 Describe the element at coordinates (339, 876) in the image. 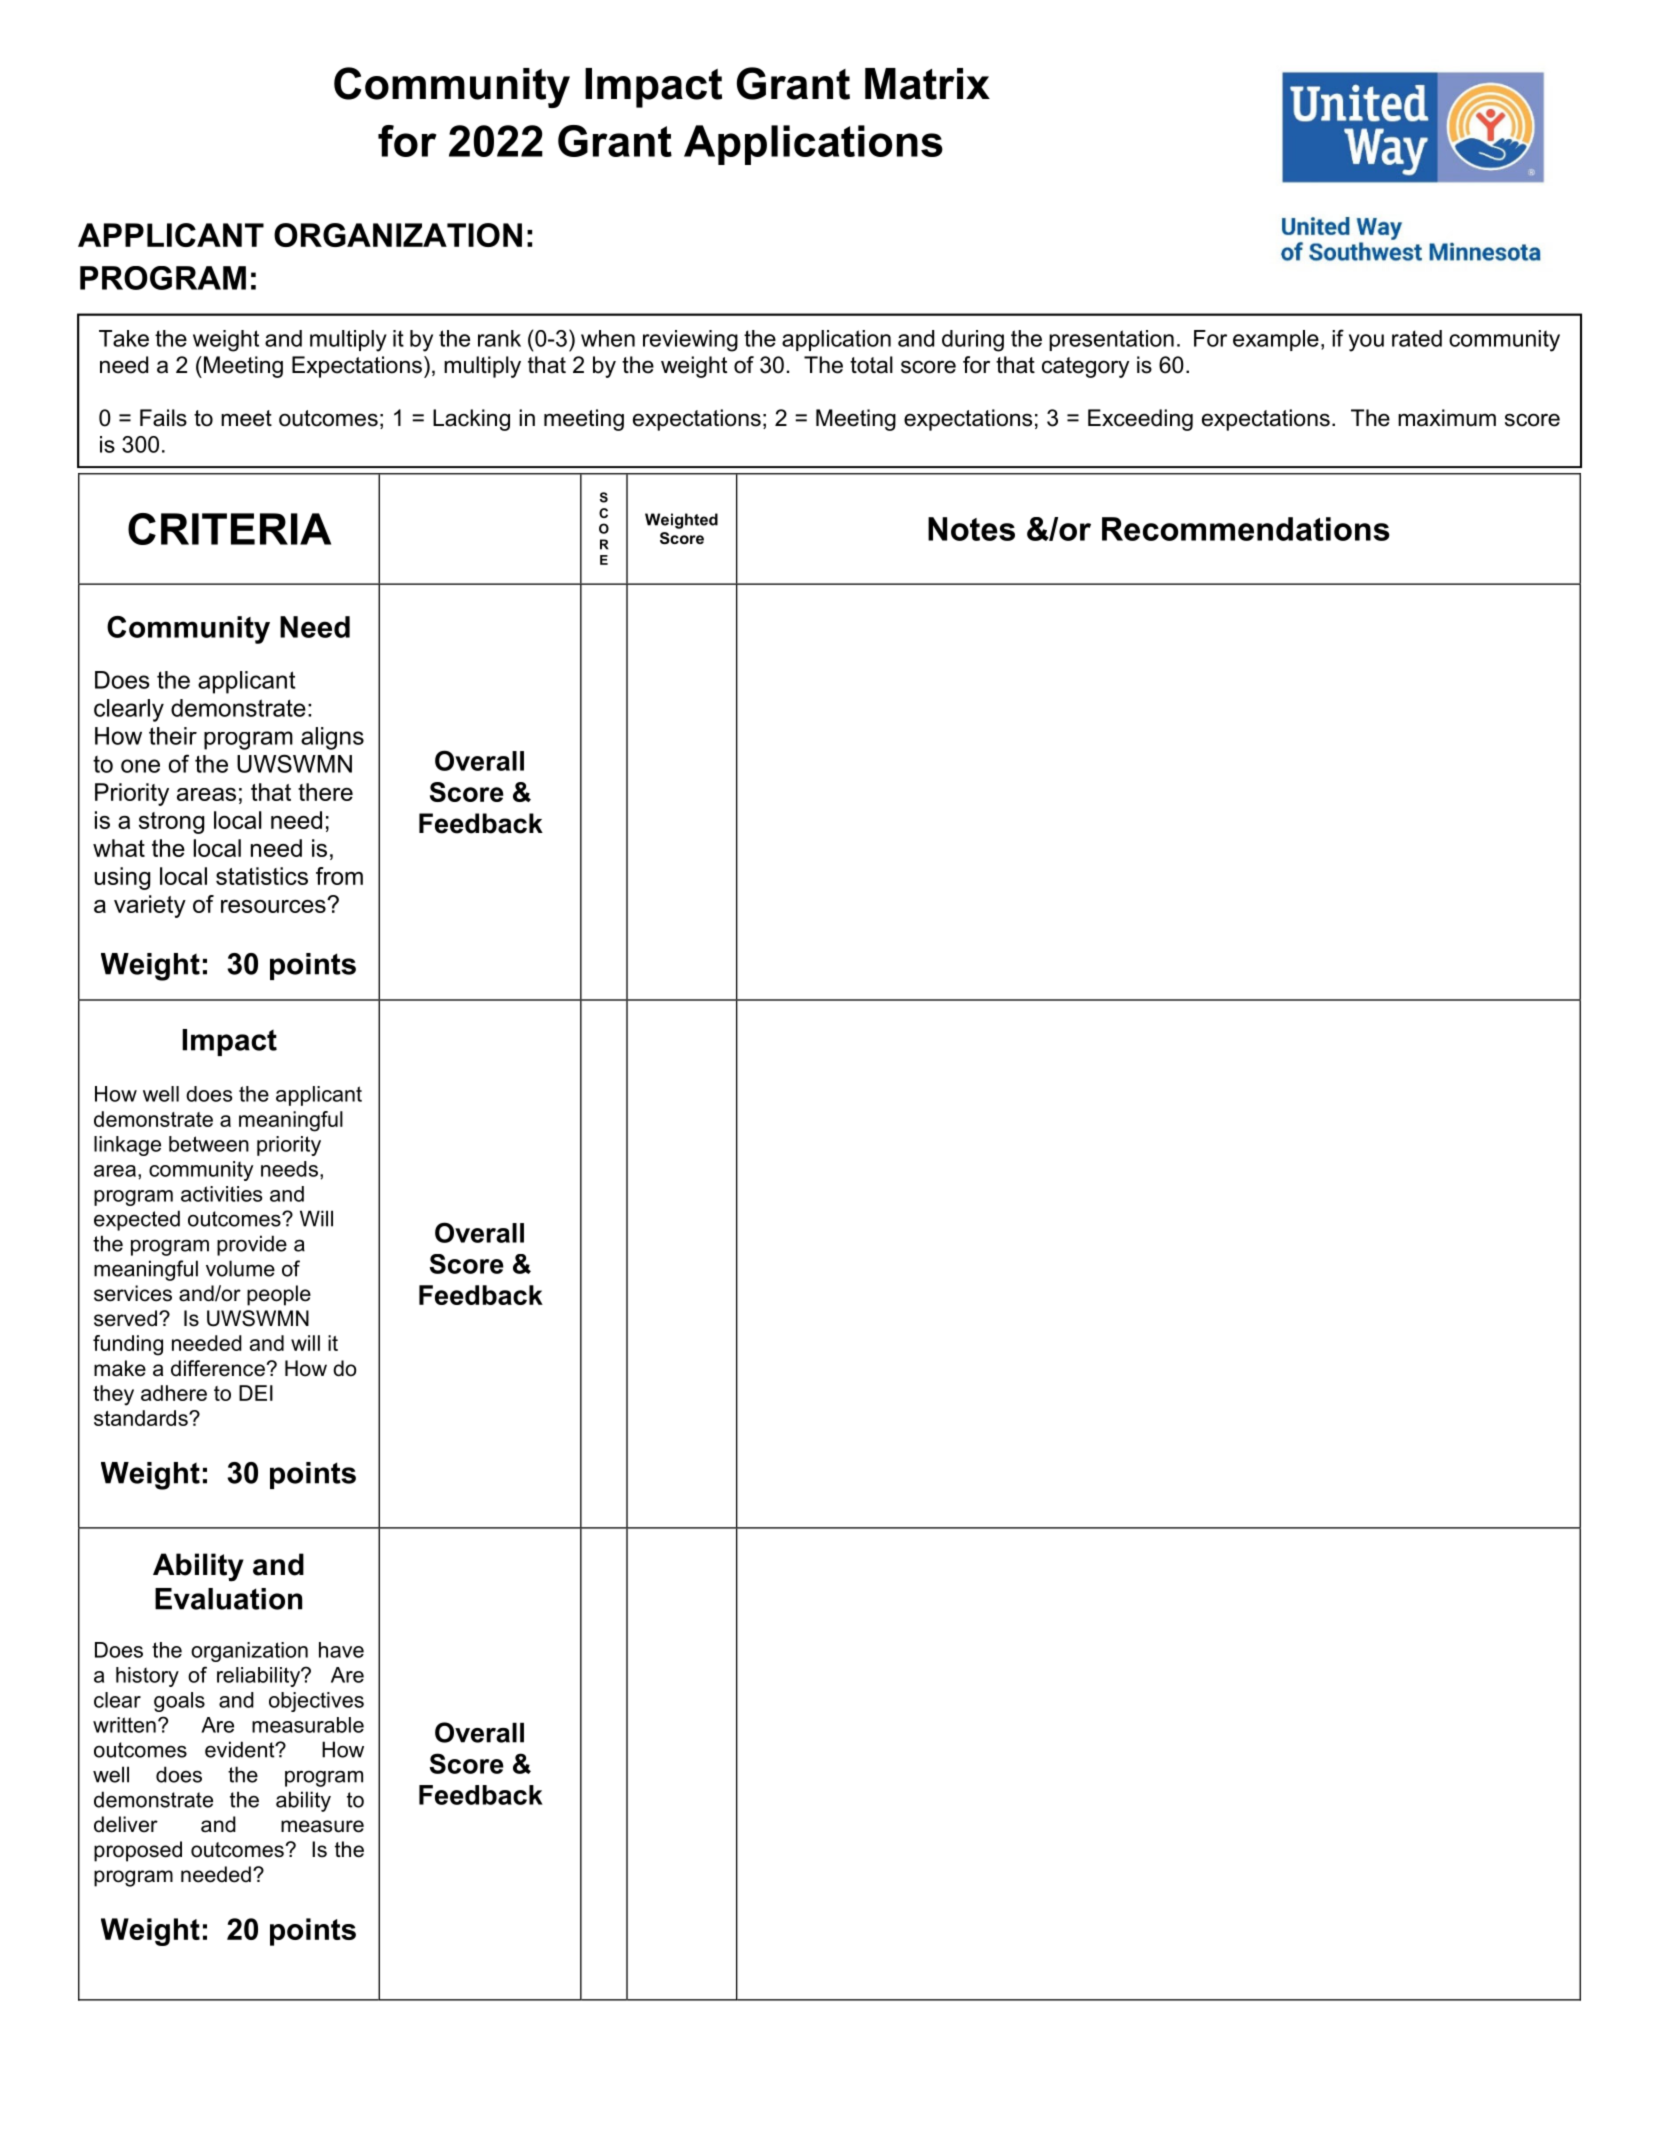

I see `from` at that location.
